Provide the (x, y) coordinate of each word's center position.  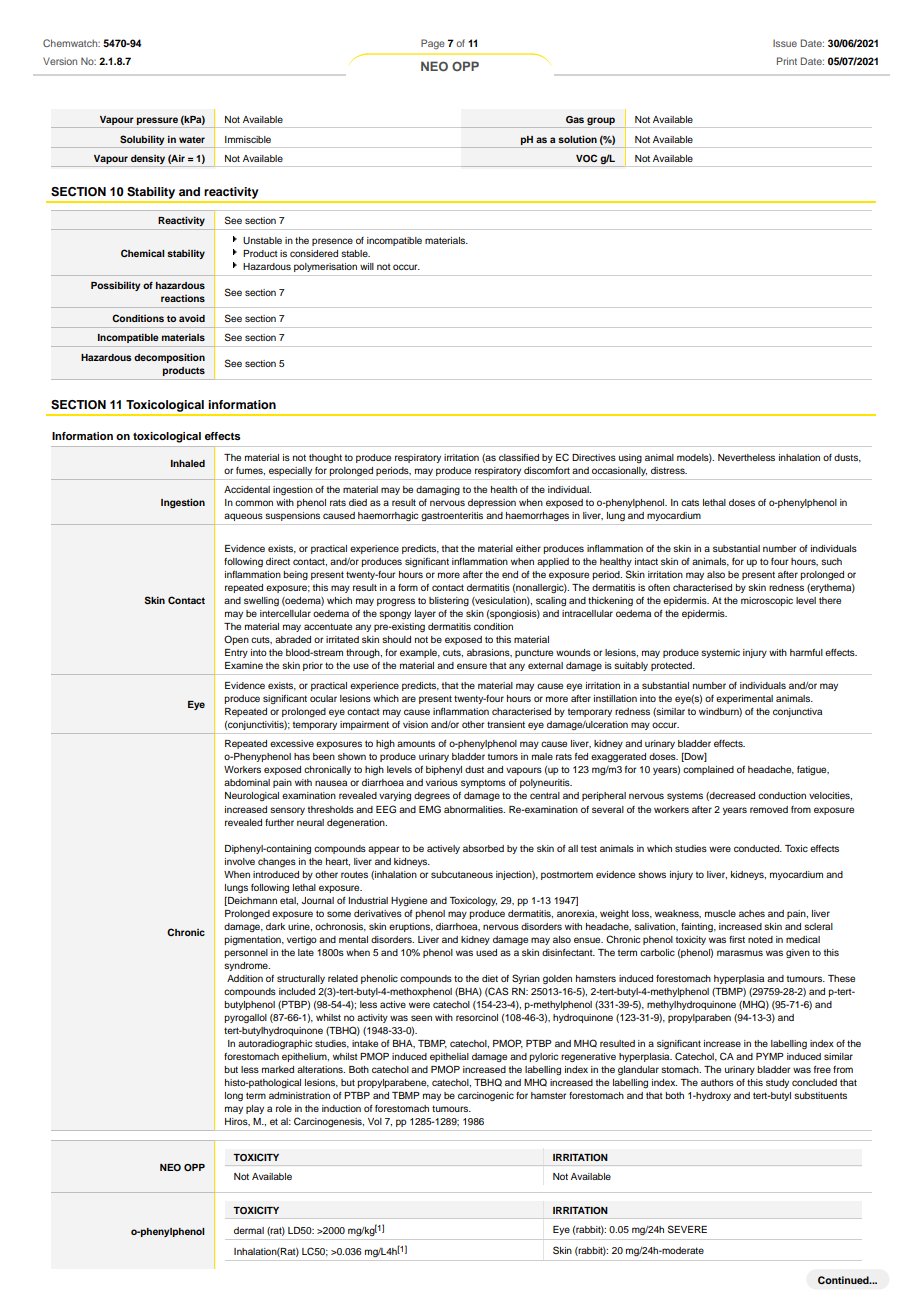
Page (433, 44)
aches (752, 913)
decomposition (169, 358)
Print (787, 61)
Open (236, 640)
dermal (249, 1230)
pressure (157, 122)
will (367, 266)
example (420, 653)
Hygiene (409, 901)
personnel (246, 953)
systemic (720, 653)
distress (669, 470)
